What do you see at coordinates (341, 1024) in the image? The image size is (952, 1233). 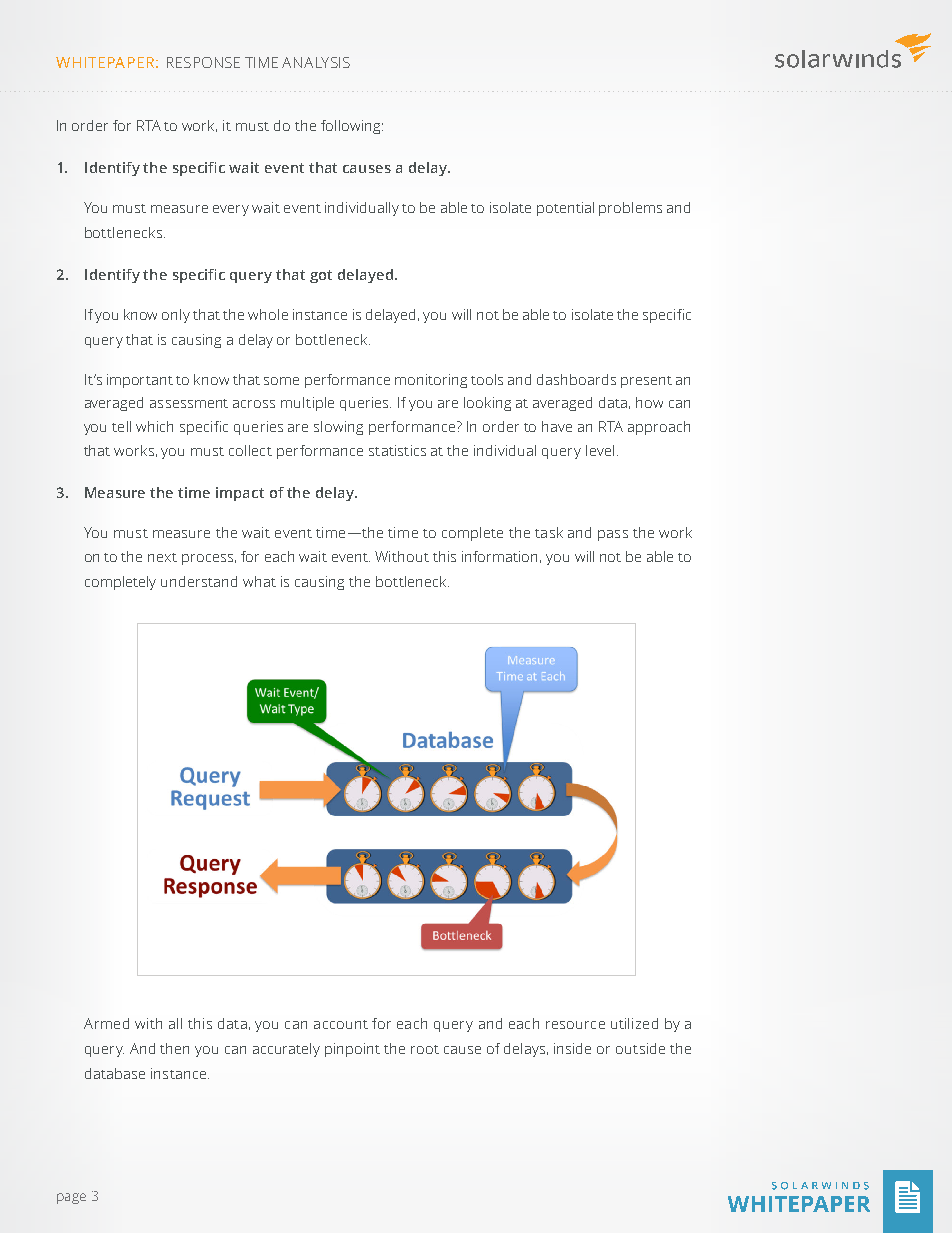 I see `account` at bounding box center [341, 1024].
